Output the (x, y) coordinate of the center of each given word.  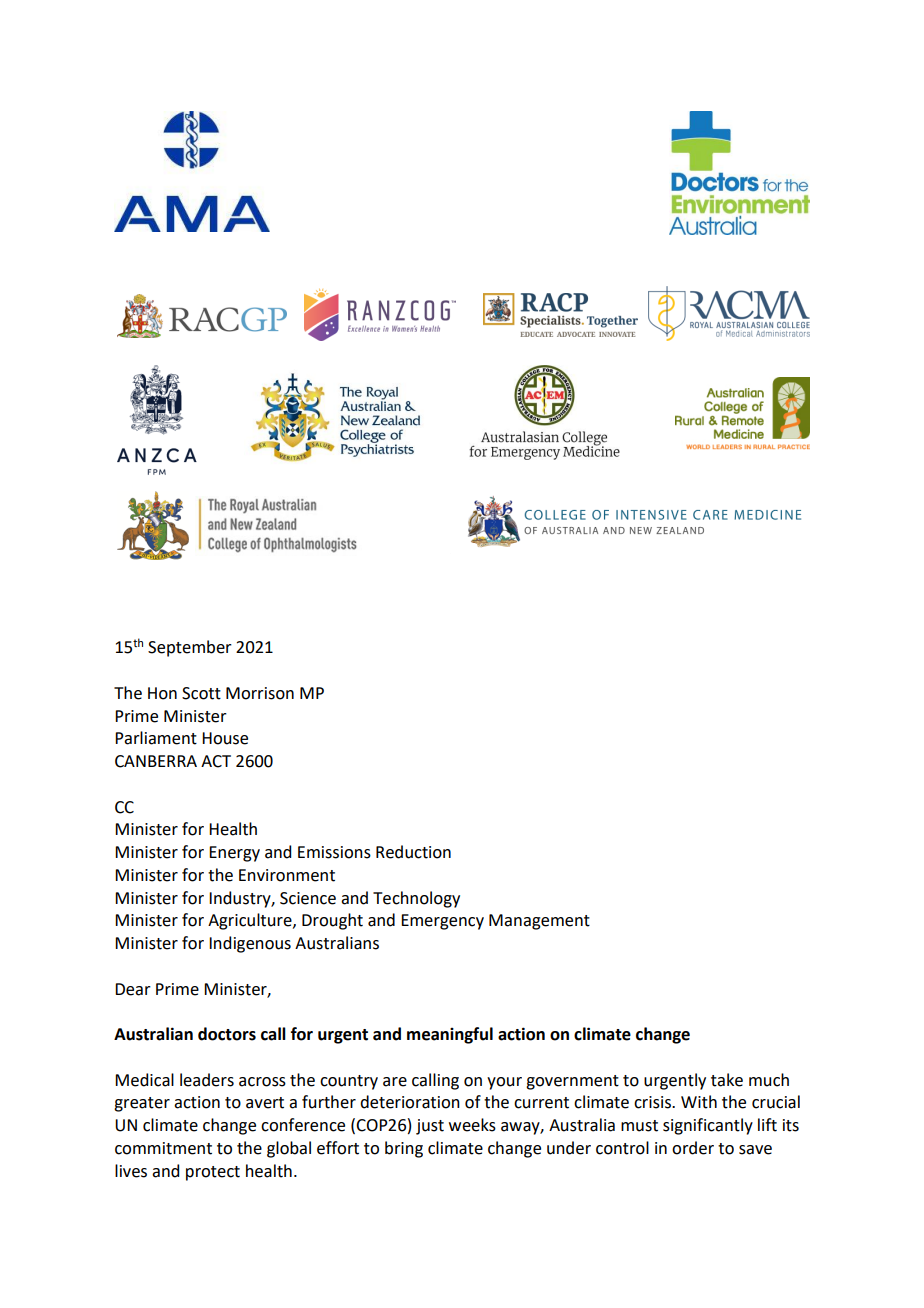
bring (404, 1149)
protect (213, 1173)
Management (539, 922)
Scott (201, 693)
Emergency (442, 922)
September (190, 648)
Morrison (260, 693)
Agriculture (251, 921)
